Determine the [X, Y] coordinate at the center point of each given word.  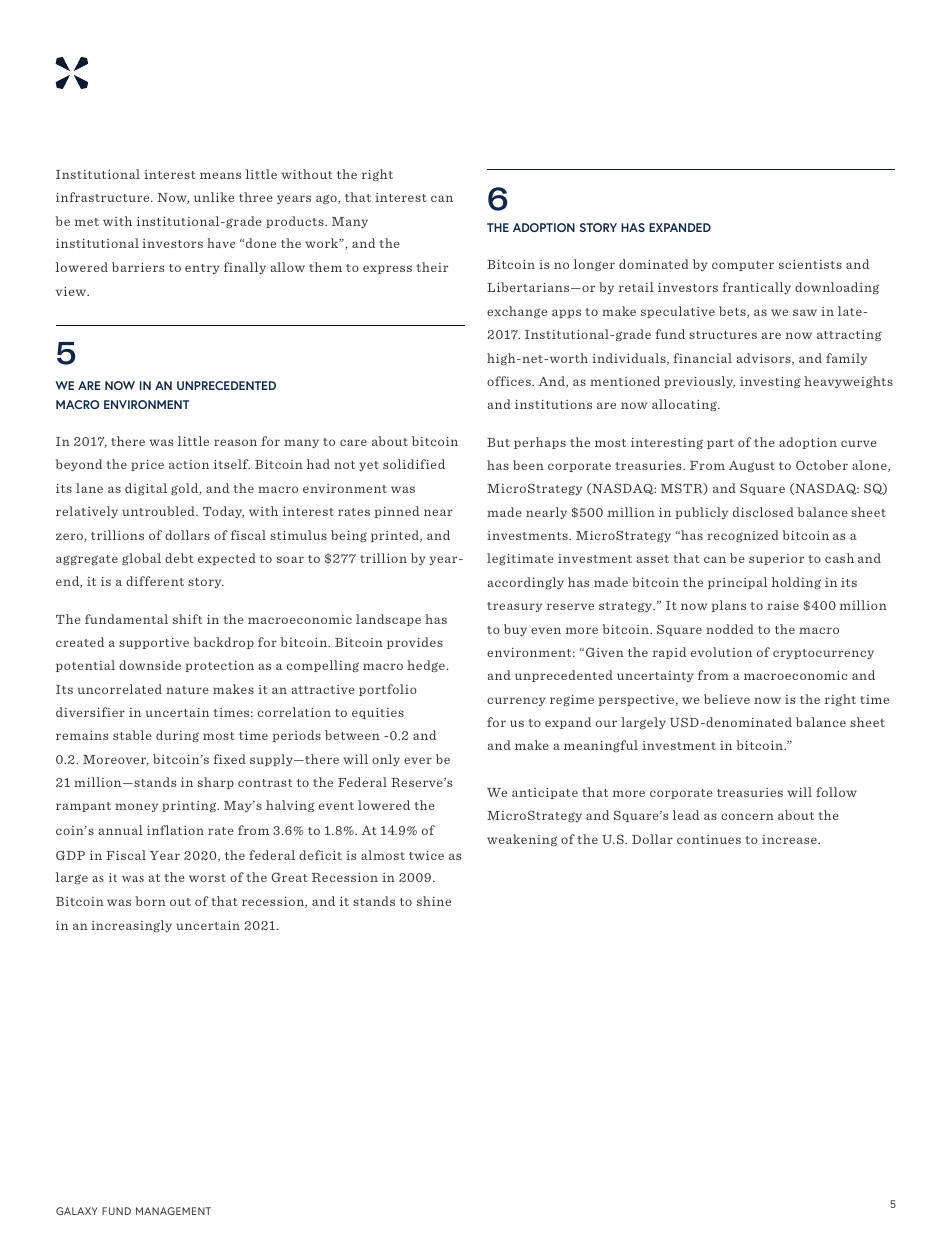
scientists [810, 264]
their [432, 267]
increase [790, 839]
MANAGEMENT [173, 1211]
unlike [214, 197]
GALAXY [77, 1211]
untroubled [159, 511]
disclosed [763, 512]
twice [426, 855]
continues [709, 839]
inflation [175, 830]
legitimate [520, 559]
